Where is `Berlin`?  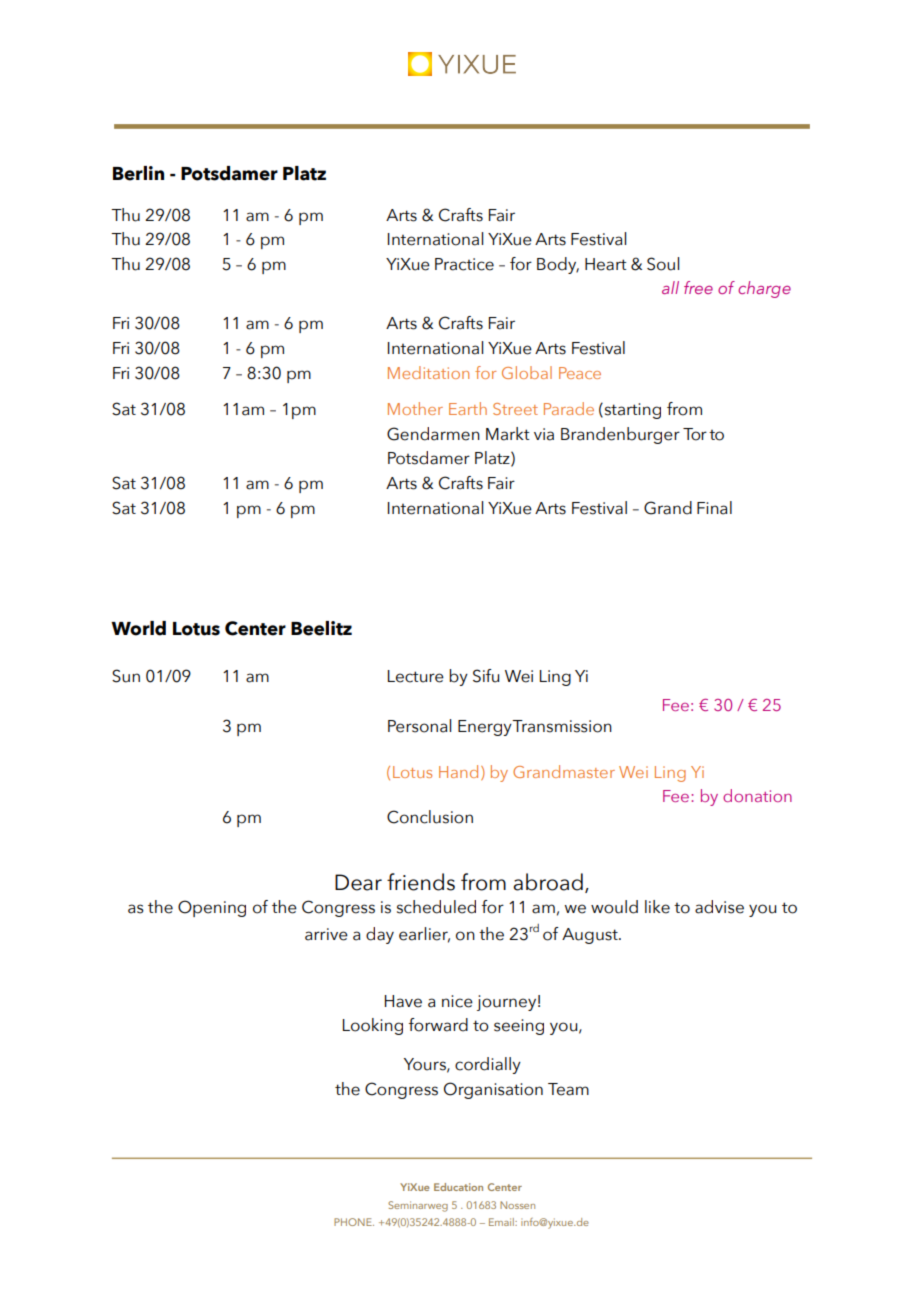
Berlin is located at coordinates (138, 173).
